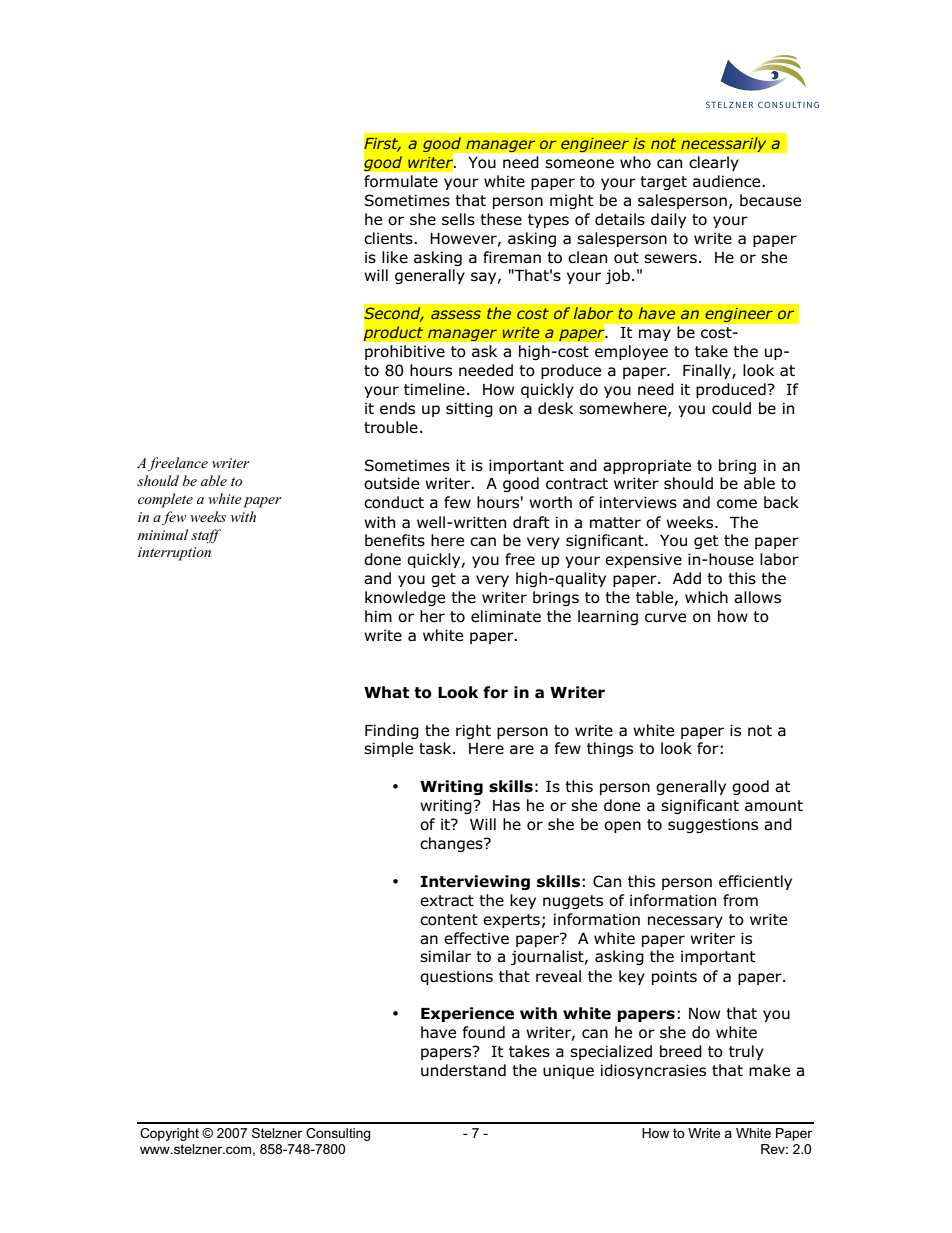 This document has height=1233, width=952. I want to click on clients, so click(389, 238).
